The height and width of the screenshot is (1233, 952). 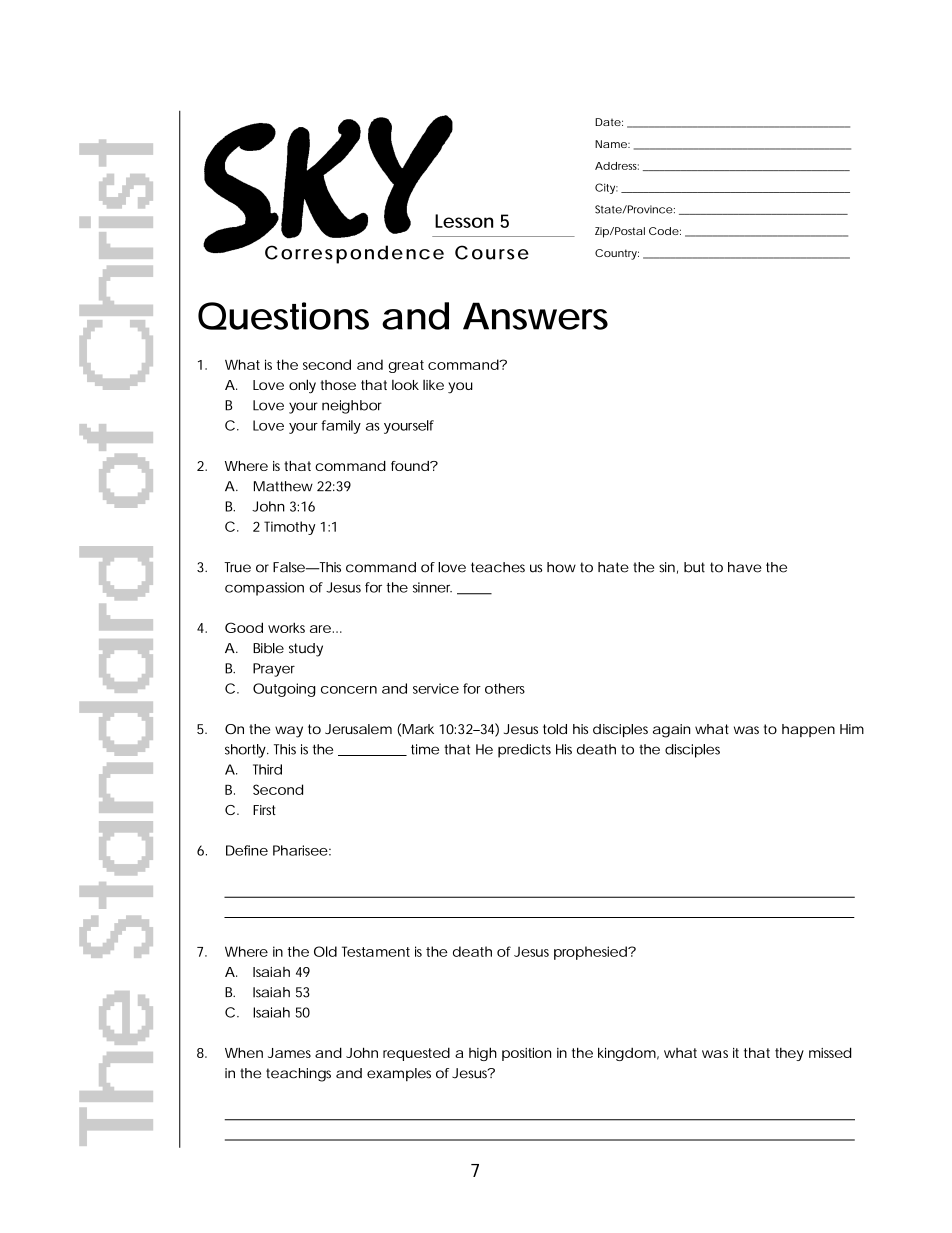 I want to click on happen, so click(x=808, y=730).
